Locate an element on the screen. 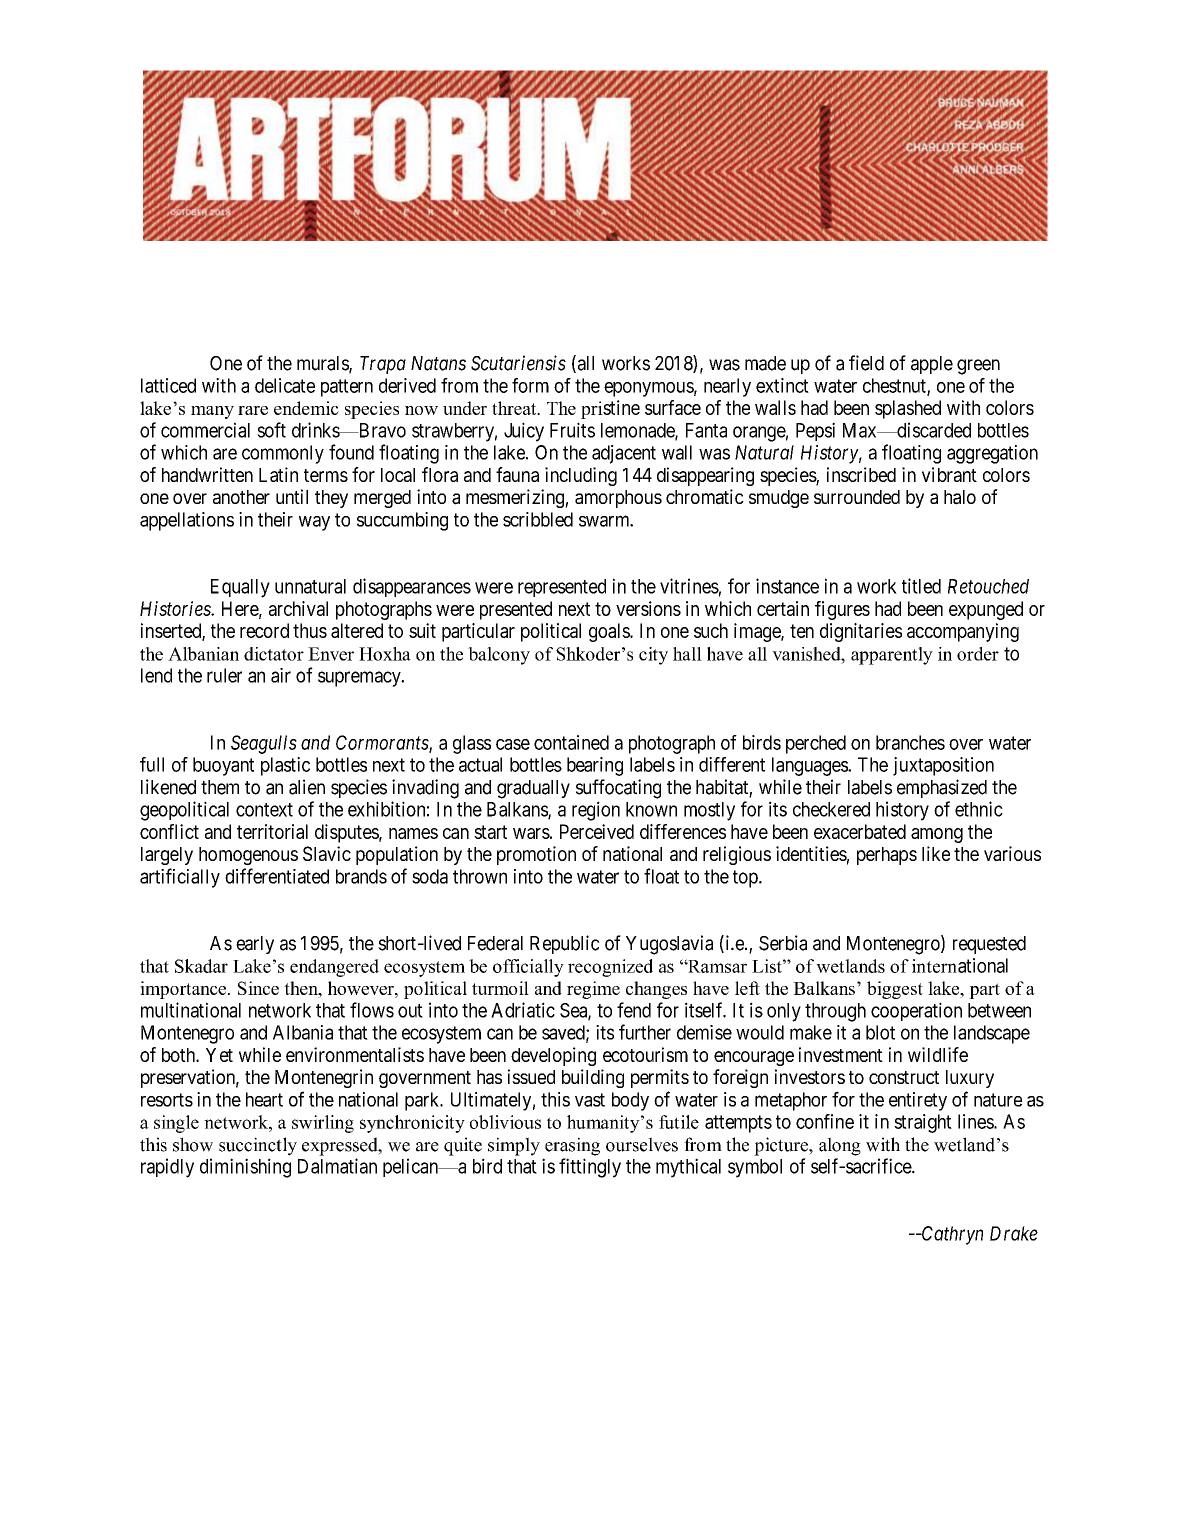 This screenshot has width=1187, height=1536. Cathryn is located at coordinates (951, 1235).
